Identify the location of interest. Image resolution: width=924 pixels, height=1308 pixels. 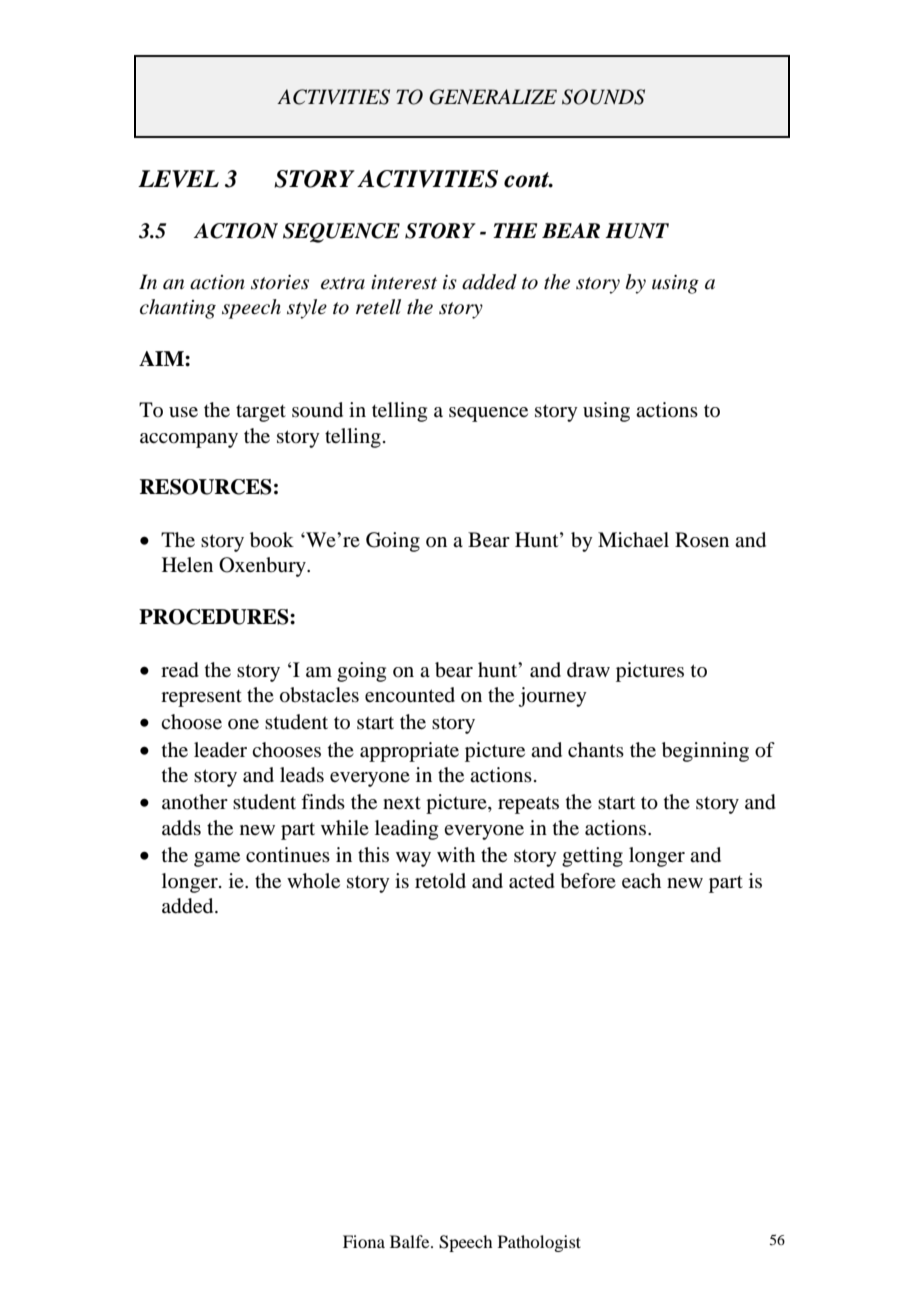
(404, 282).
